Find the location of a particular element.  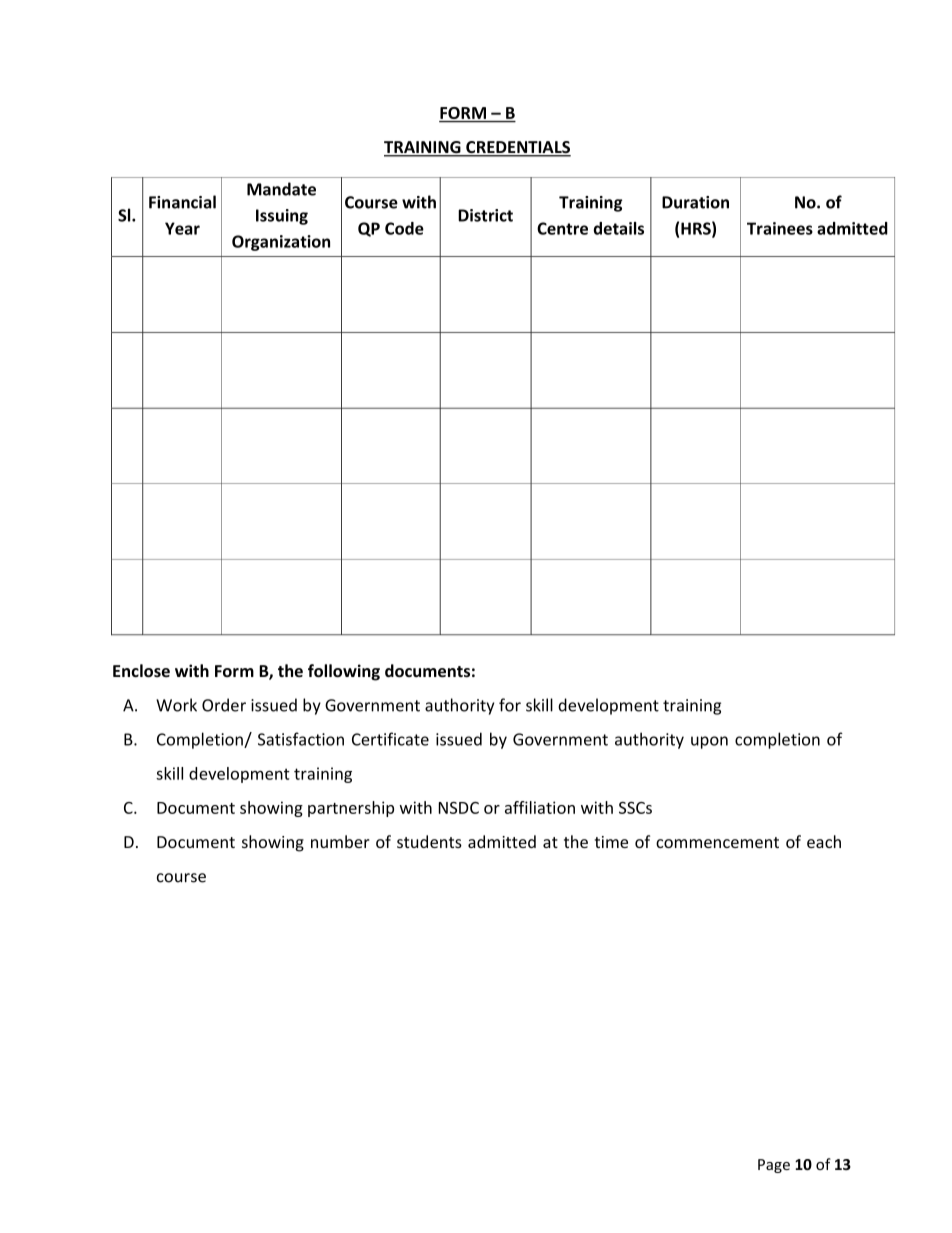

number is located at coordinates (340, 841).
